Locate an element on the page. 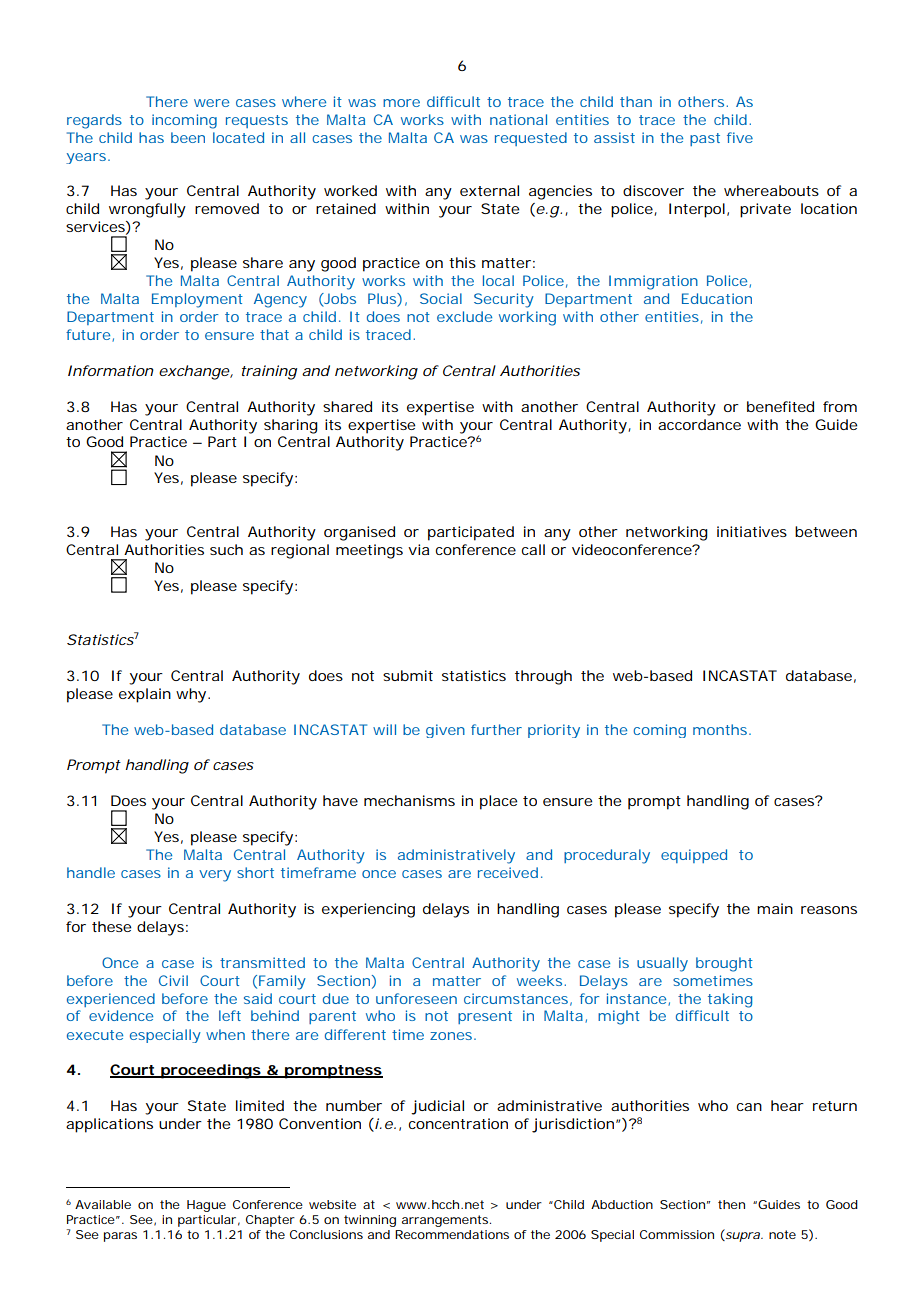  national is located at coordinates (518, 119).
